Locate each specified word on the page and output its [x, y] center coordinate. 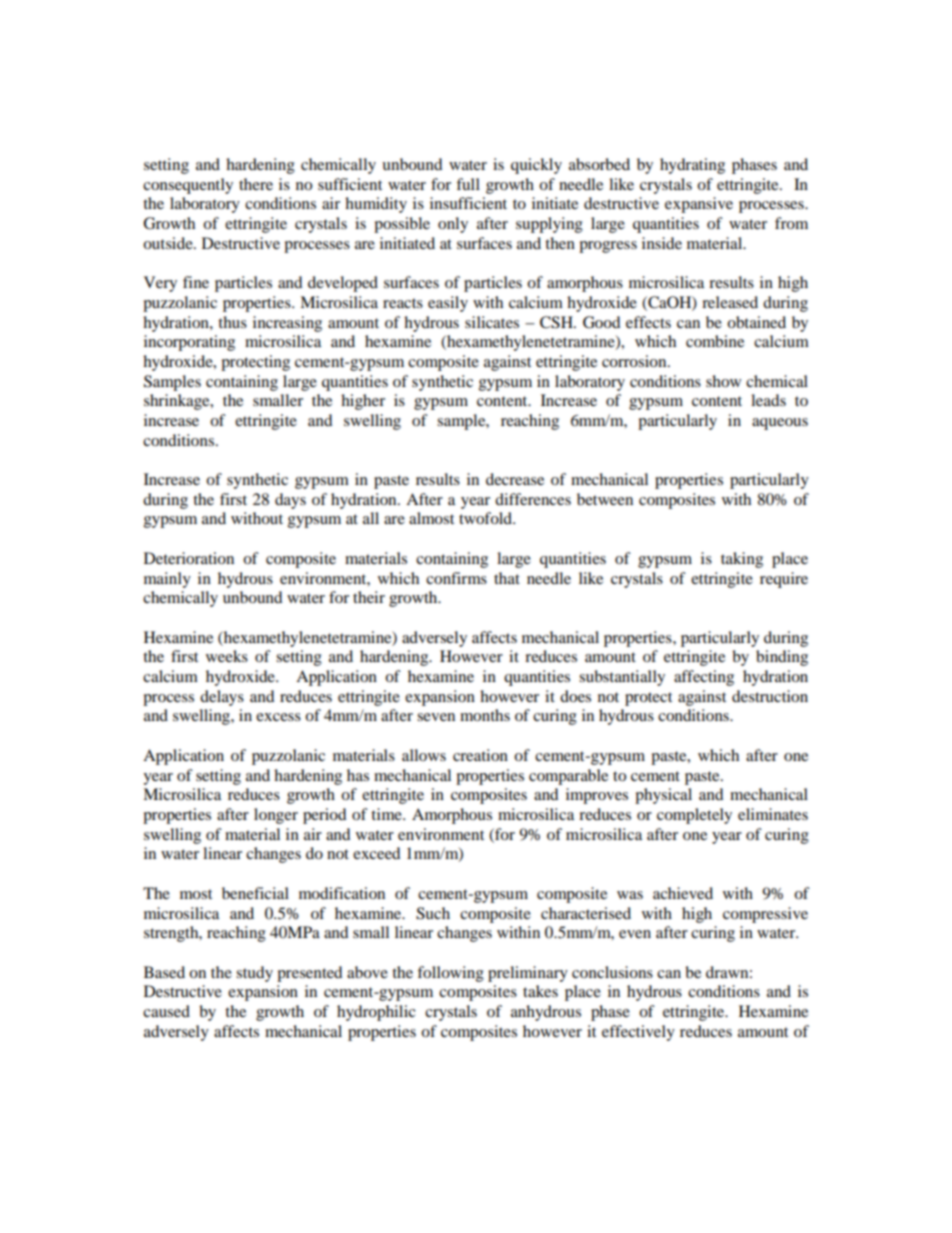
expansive [699, 205]
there [256, 184]
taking [742, 560]
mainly [167, 580]
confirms [456, 578]
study [254, 974]
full [468, 184]
